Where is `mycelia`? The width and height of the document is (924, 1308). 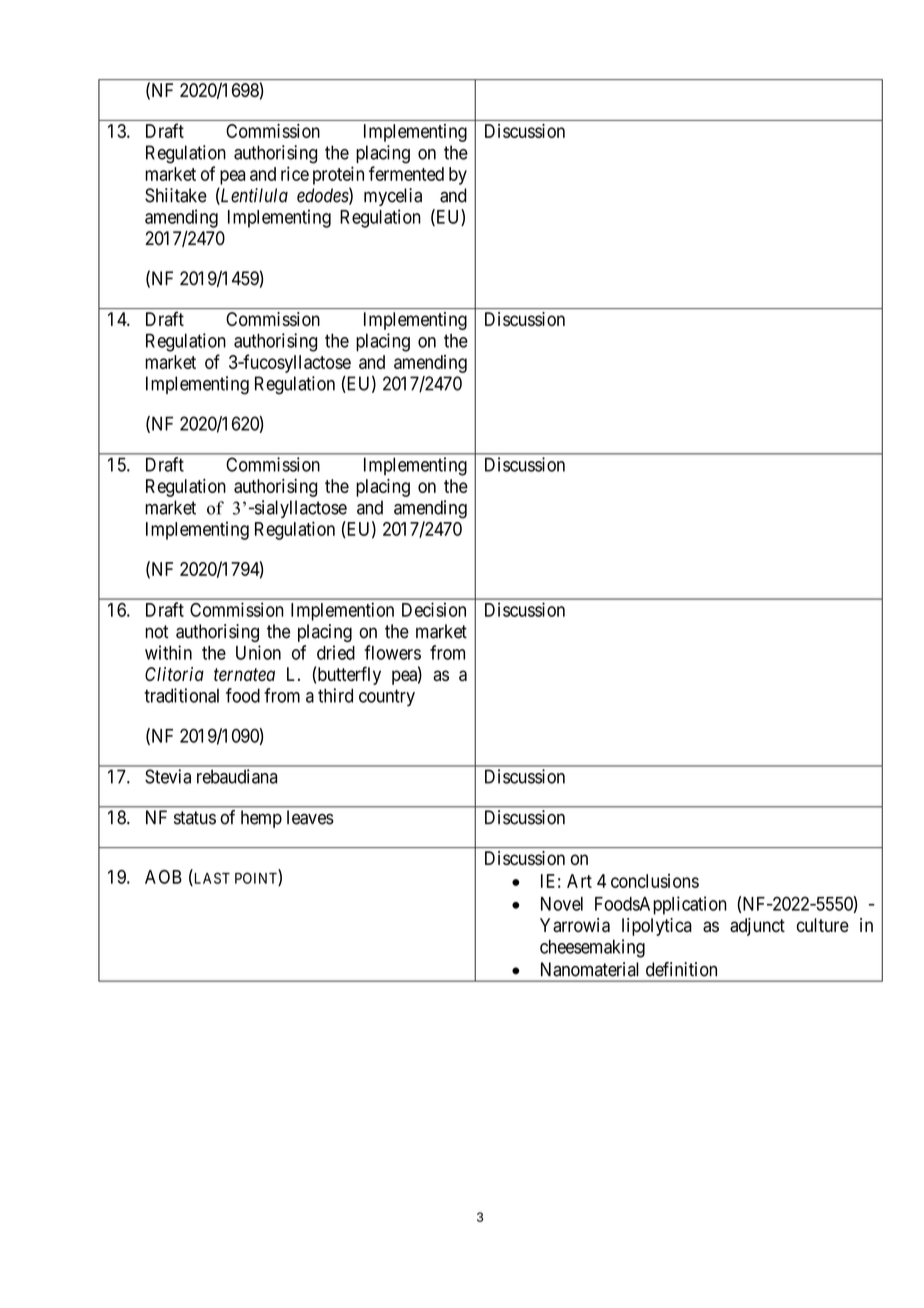 mycelia is located at coordinates (393, 197).
